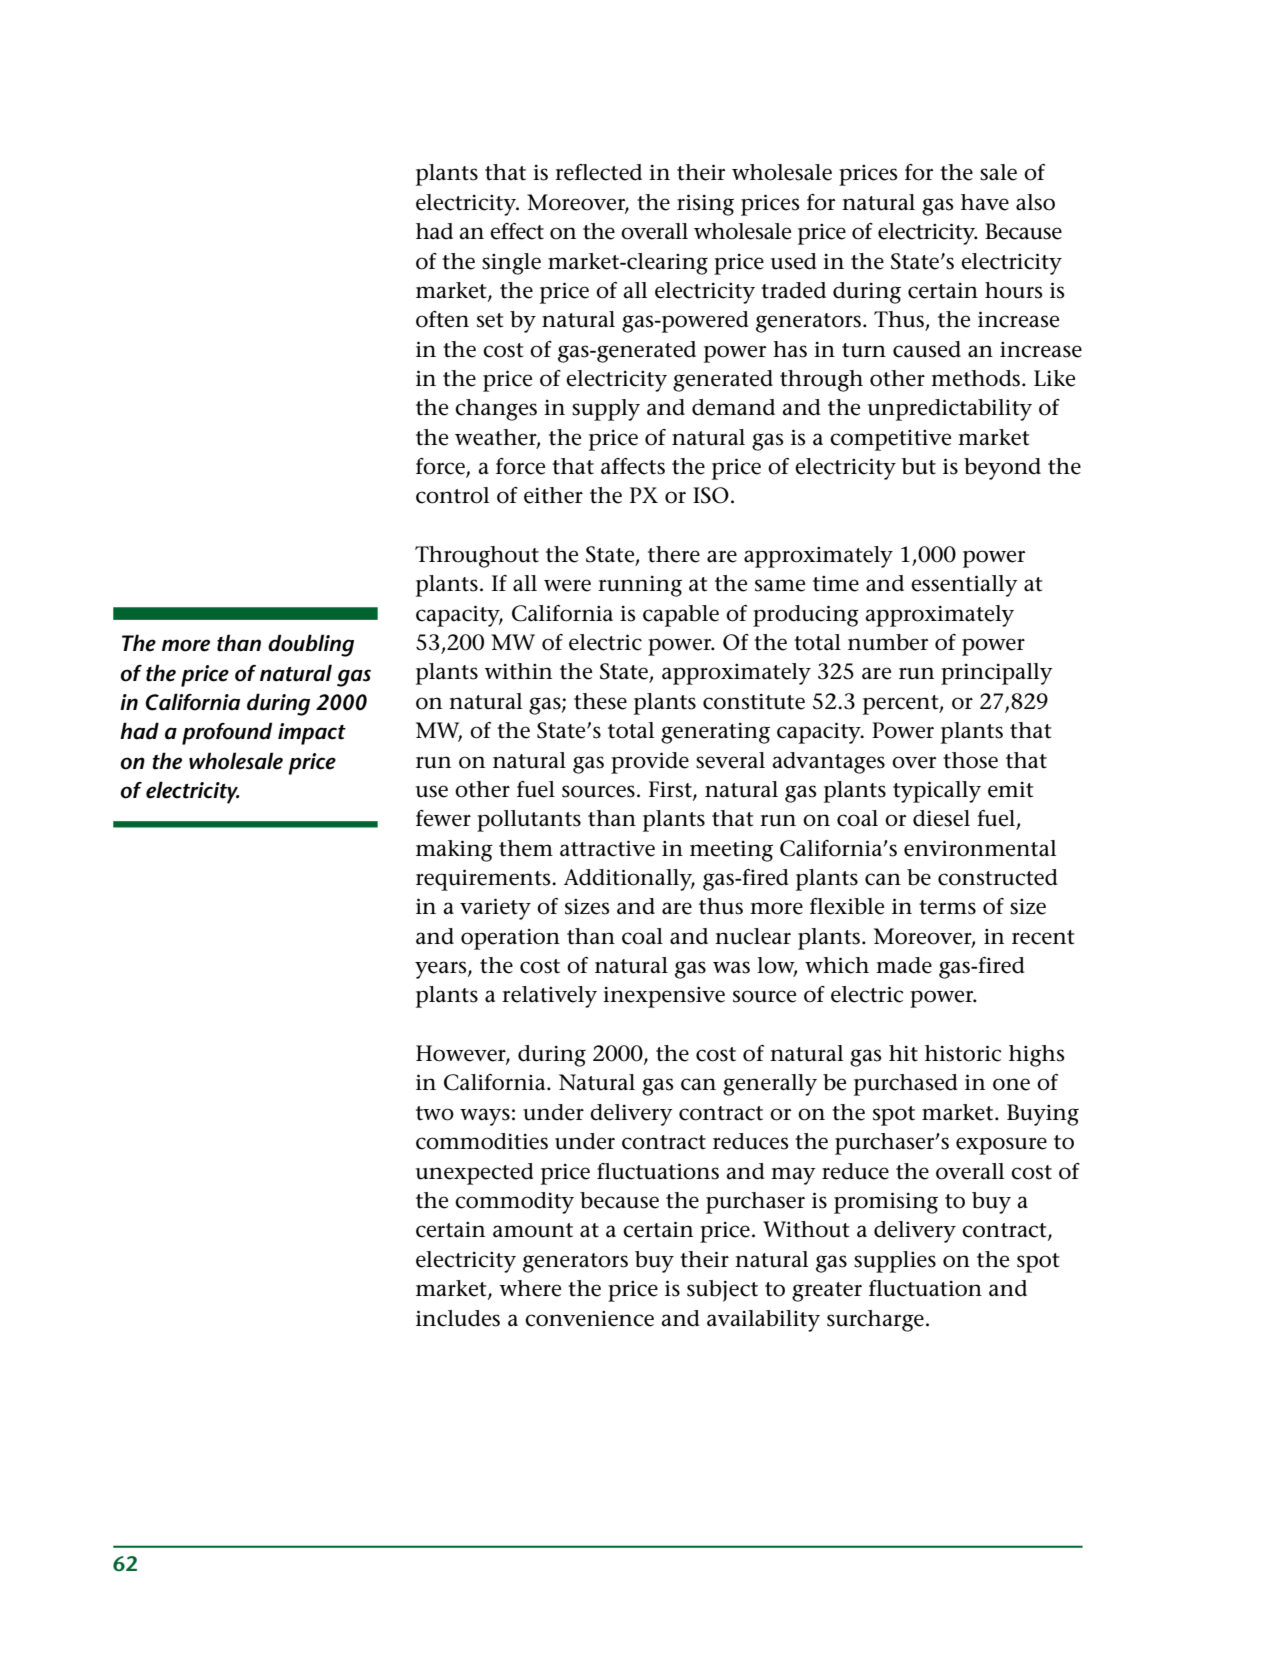  What do you see at coordinates (517, 231) in the page?
I see `effect` at bounding box center [517, 231].
